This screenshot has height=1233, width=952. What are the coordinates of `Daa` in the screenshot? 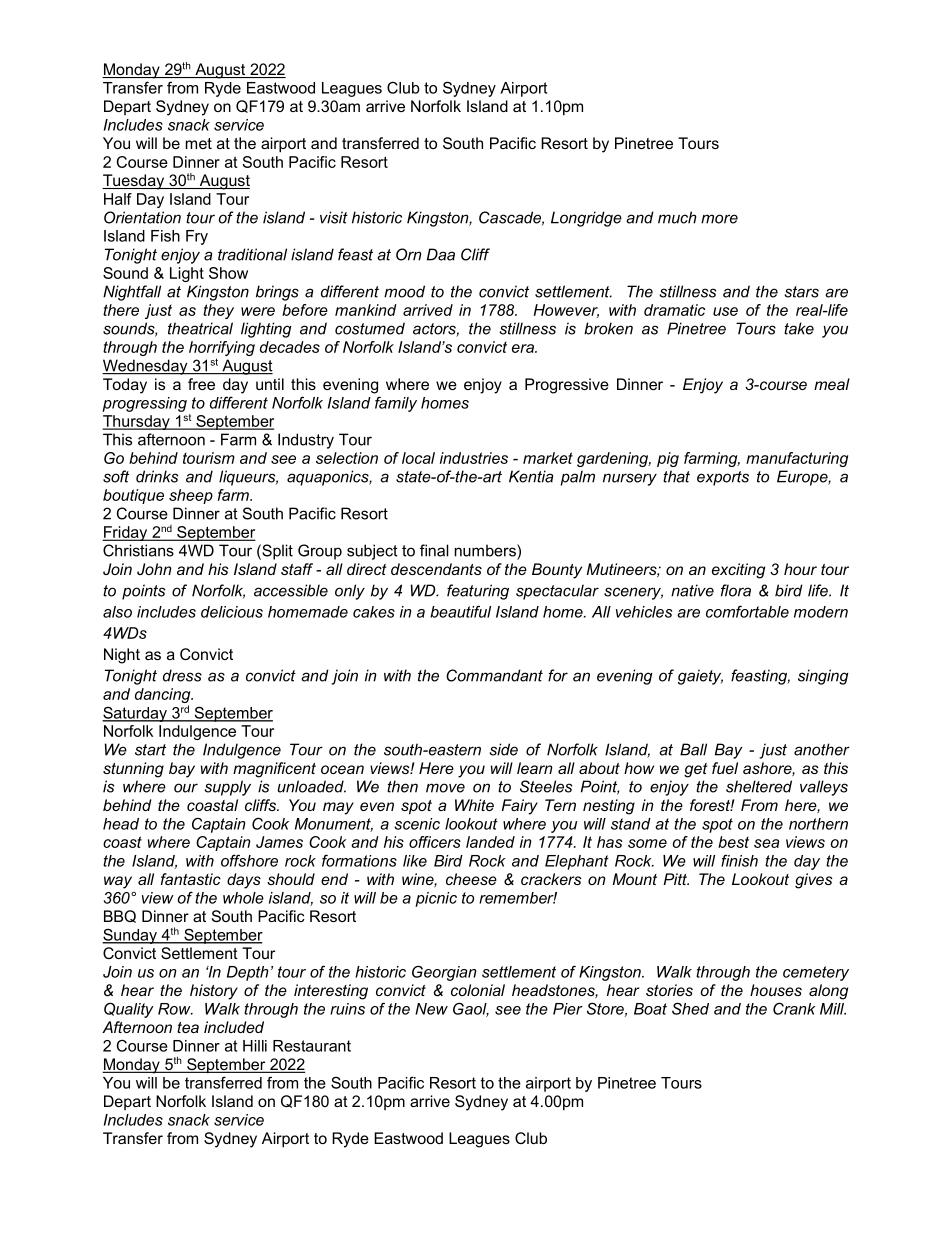 It's located at (441, 254).
